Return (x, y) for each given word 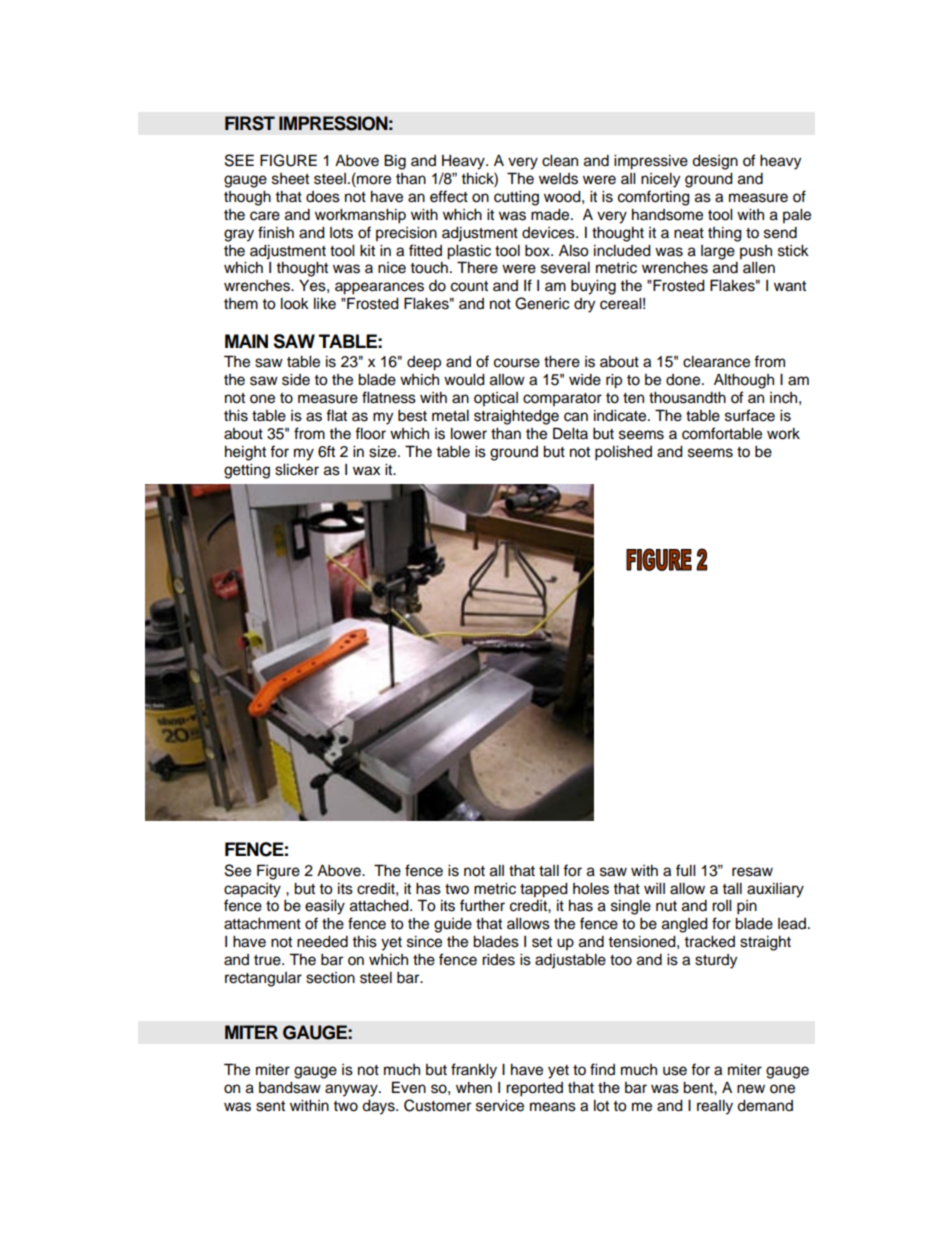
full (685, 870)
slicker (297, 470)
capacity (252, 890)
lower (469, 434)
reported (534, 1089)
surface (750, 415)
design (715, 162)
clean (560, 161)
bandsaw (290, 1088)
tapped (544, 890)
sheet (290, 179)
